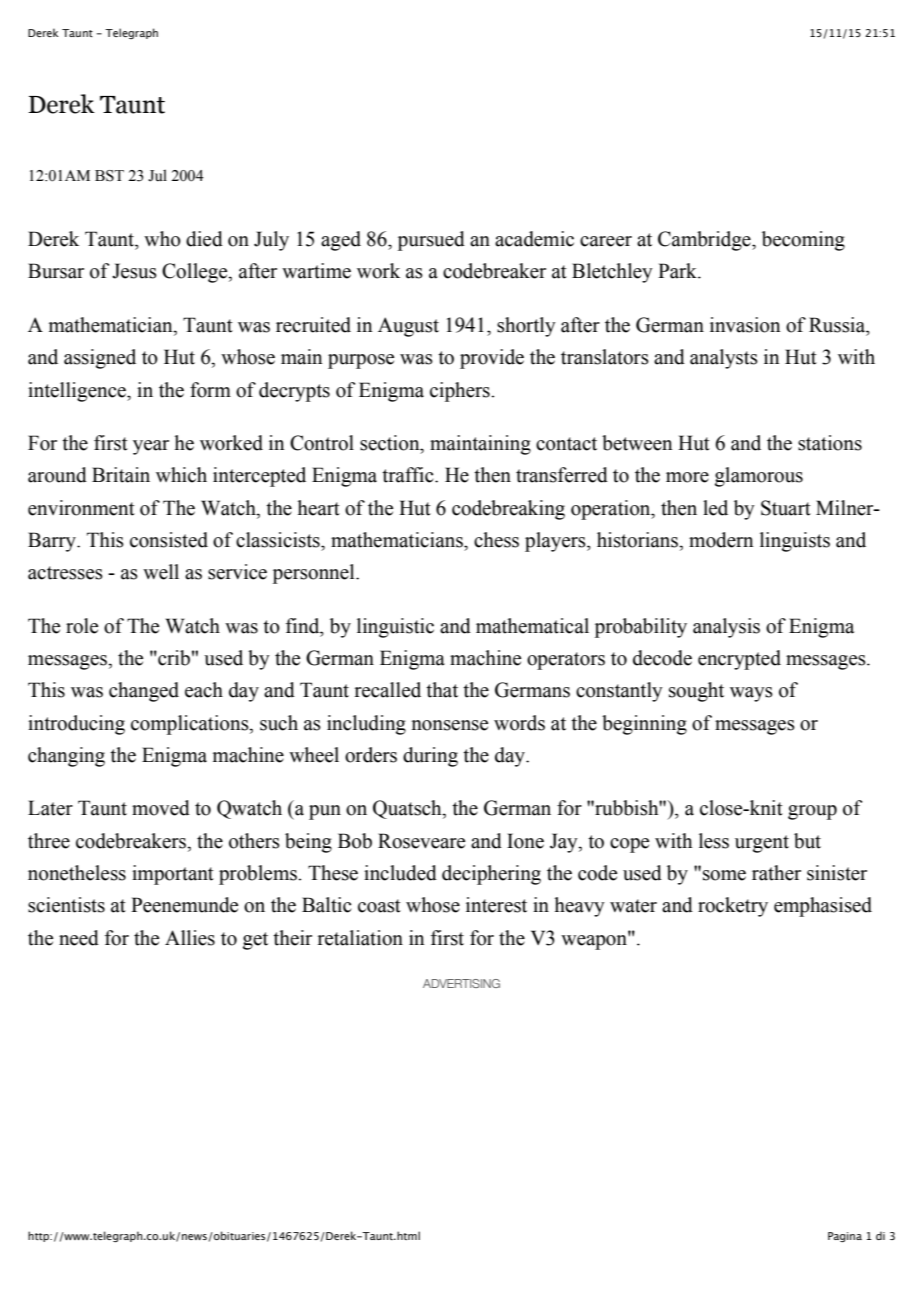 This page has width=924, height=1308. What do you see at coordinates (491, 875) in the page?
I see `deciphering` at bounding box center [491, 875].
